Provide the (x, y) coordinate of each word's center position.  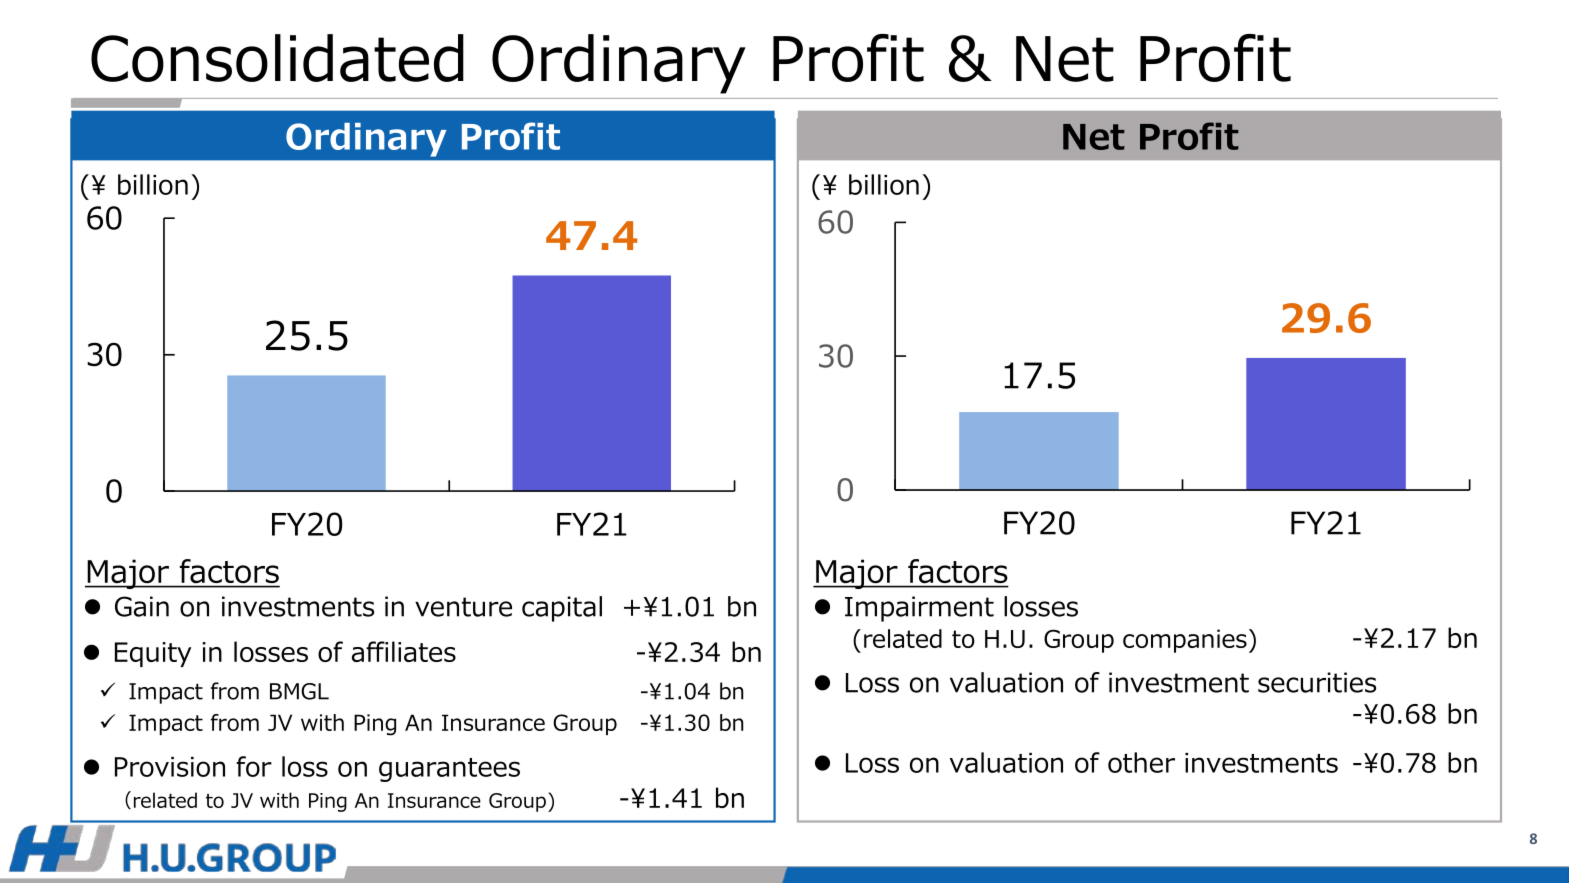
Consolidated (277, 58)
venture (463, 607)
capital (562, 609)
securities (1317, 682)
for (254, 766)
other (1141, 762)
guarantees (449, 770)
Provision (170, 767)
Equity (153, 654)
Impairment (919, 609)
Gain (142, 606)
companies (1185, 641)
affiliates (404, 651)
